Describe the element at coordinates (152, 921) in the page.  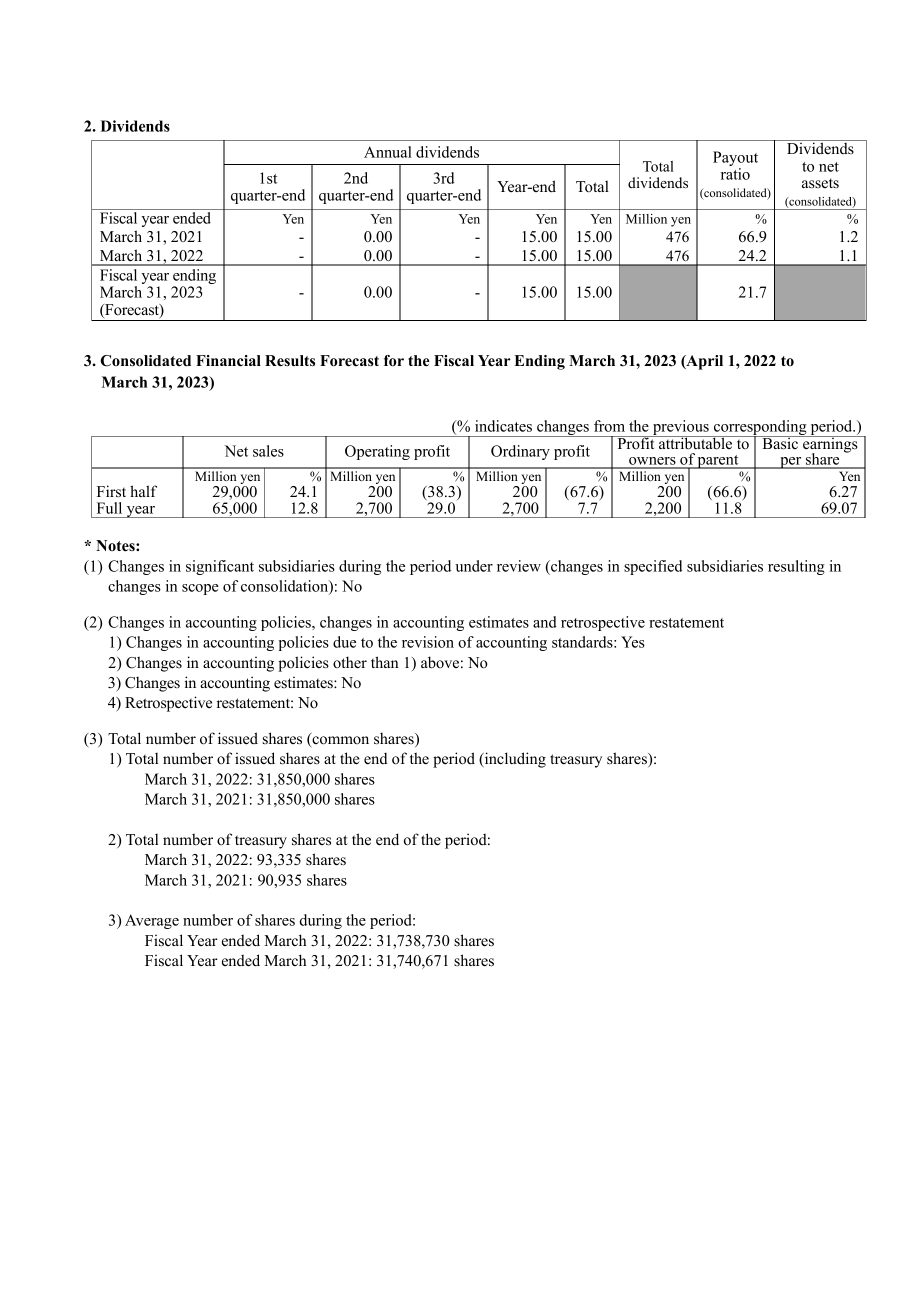
I see `Average` at that location.
